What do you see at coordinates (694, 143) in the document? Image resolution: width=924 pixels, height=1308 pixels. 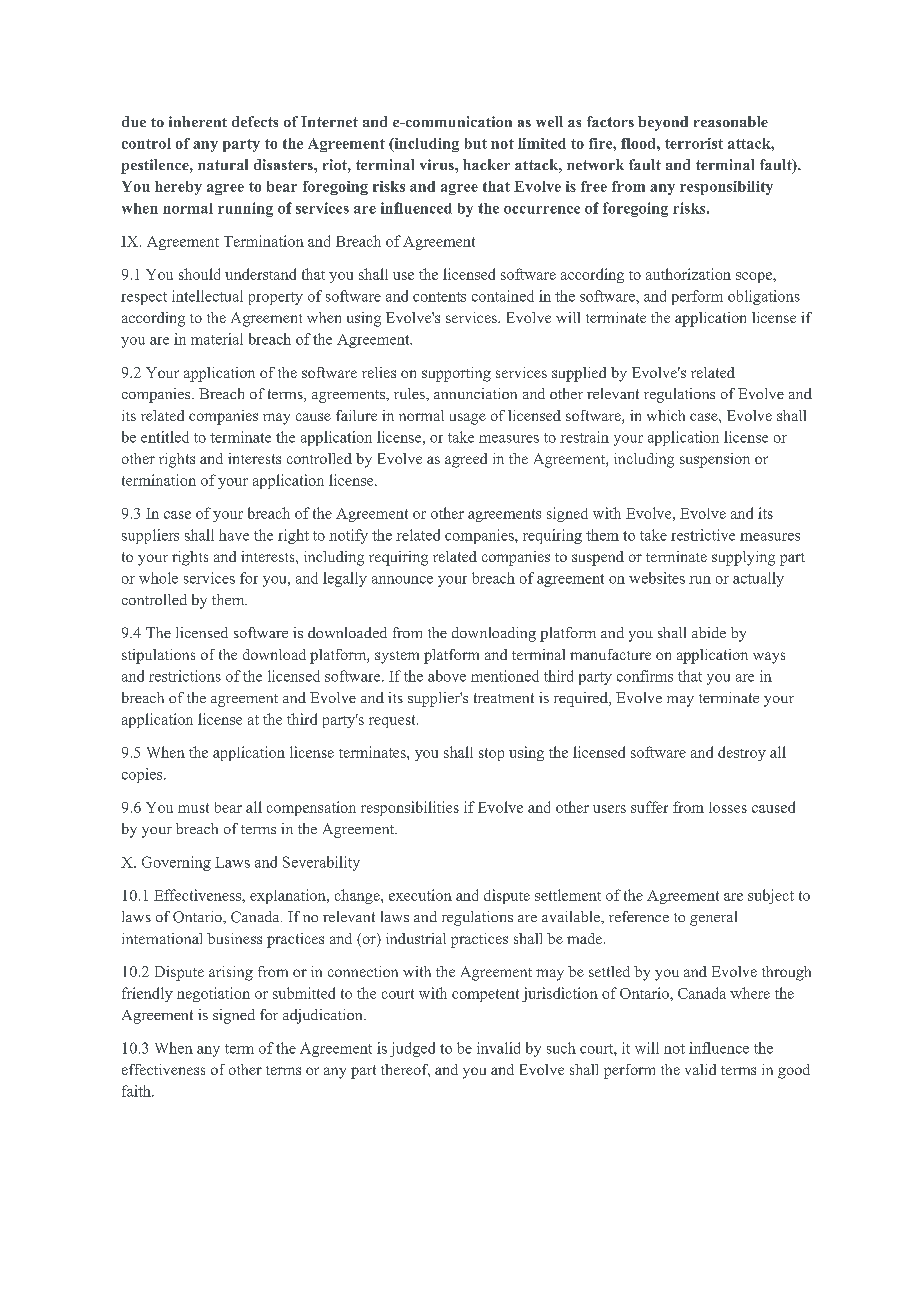 I see `terrorist` at bounding box center [694, 143].
